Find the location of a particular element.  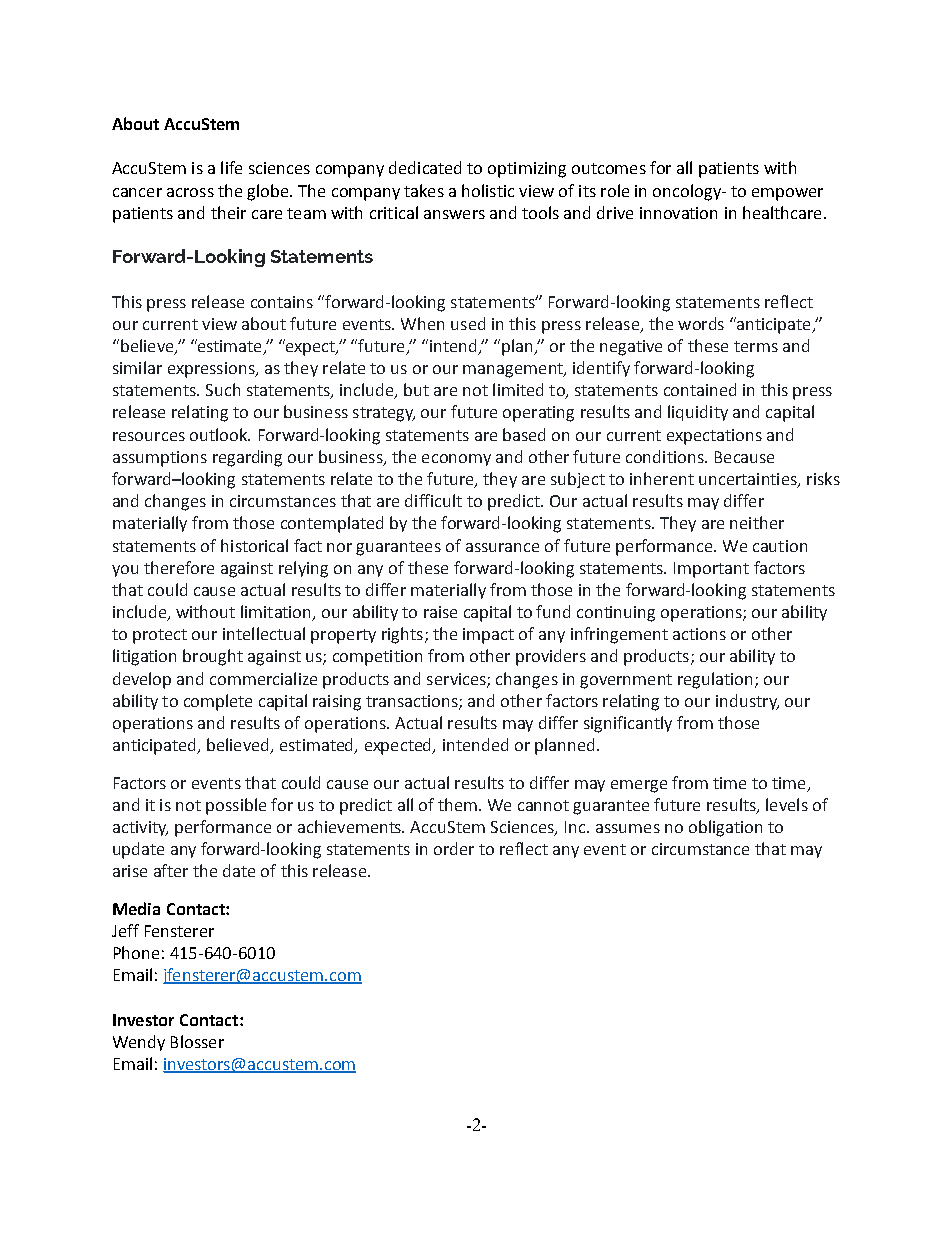

complete is located at coordinates (218, 702).
